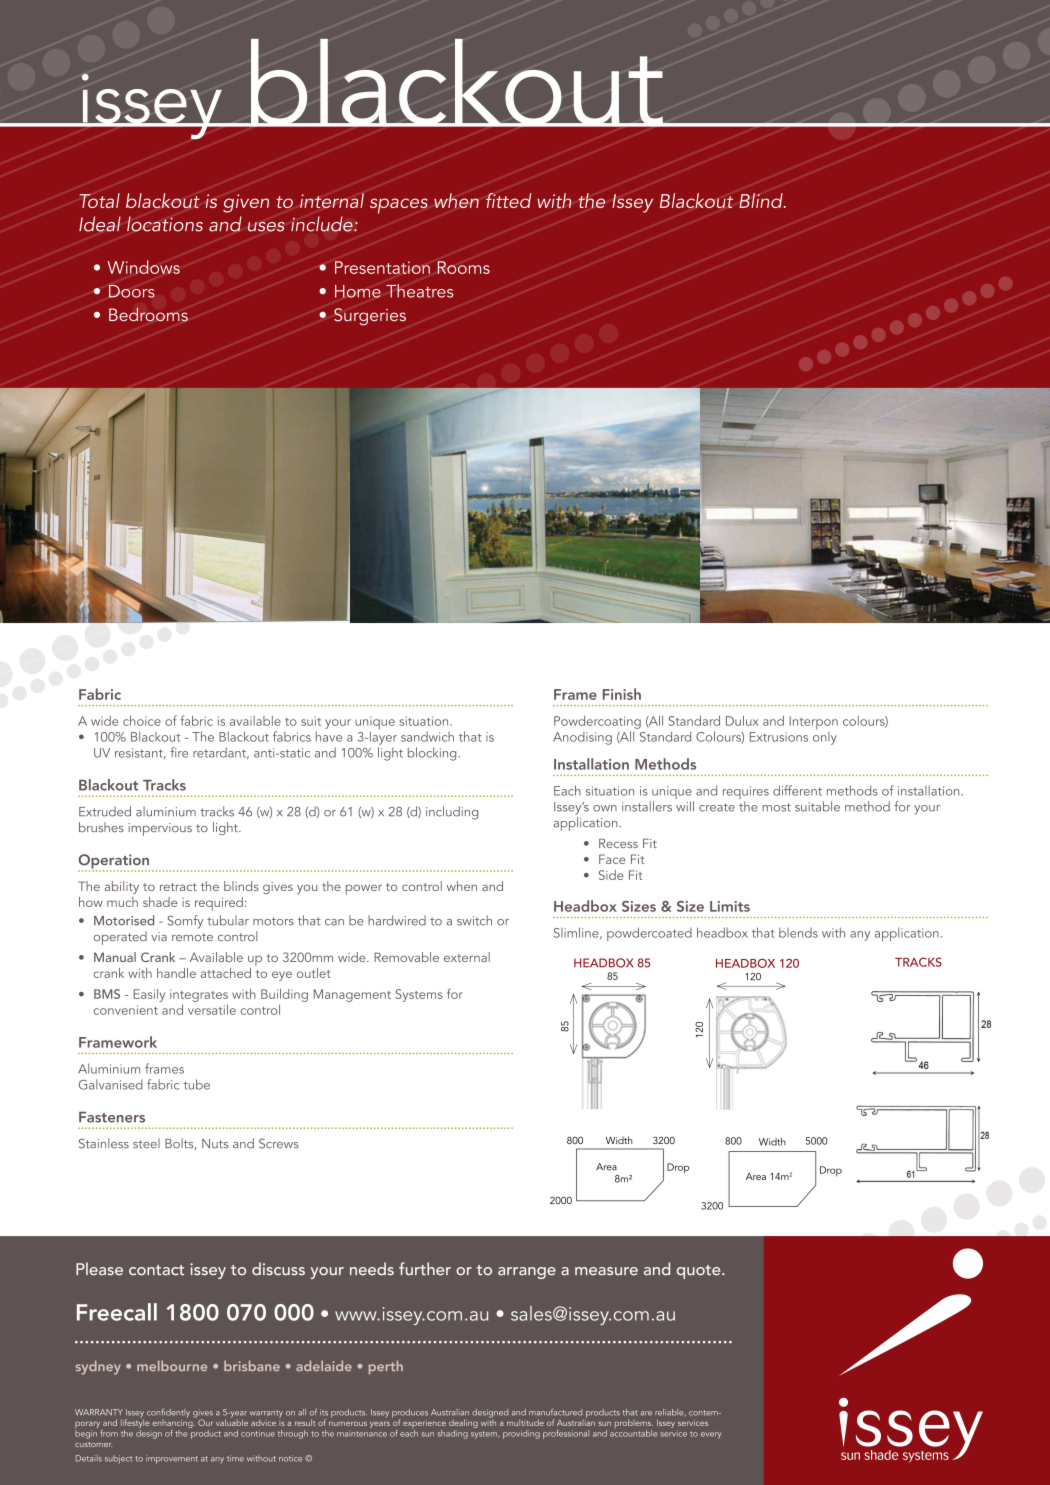 Image resolution: width=1050 pixels, height=1485 pixels. Describe the element at coordinates (165, 224) in the document. I see `locations` at that location.
